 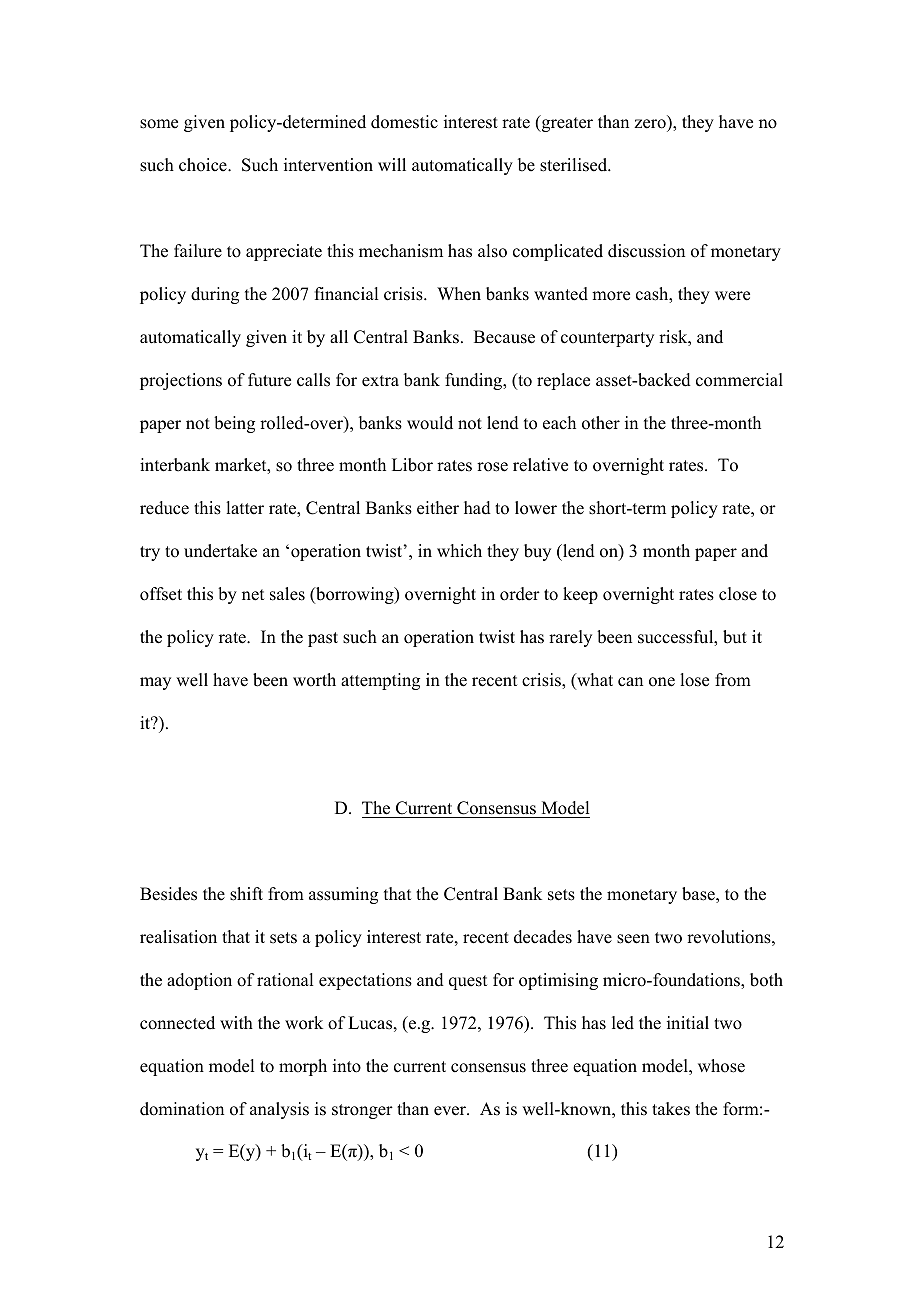 What do you see at coordinates (633, 939) in the page?
I see `seen` at bounding box center [633, 939].
